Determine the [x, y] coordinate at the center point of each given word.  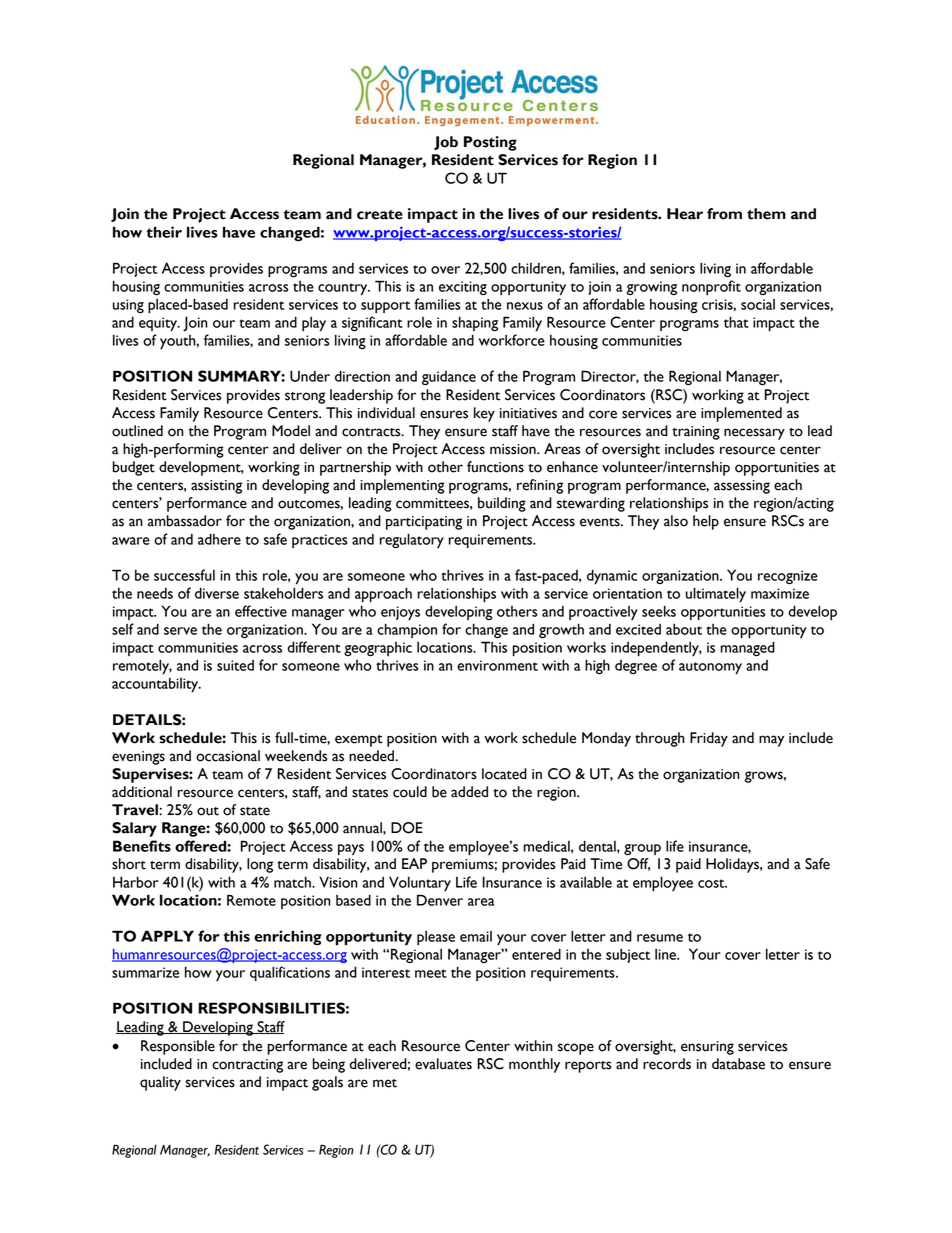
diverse [217, 593]
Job [446, 143]
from [724, 214]
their [164, 232]
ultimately [716, 594]
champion [407, 630]
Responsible [178, 1047]
